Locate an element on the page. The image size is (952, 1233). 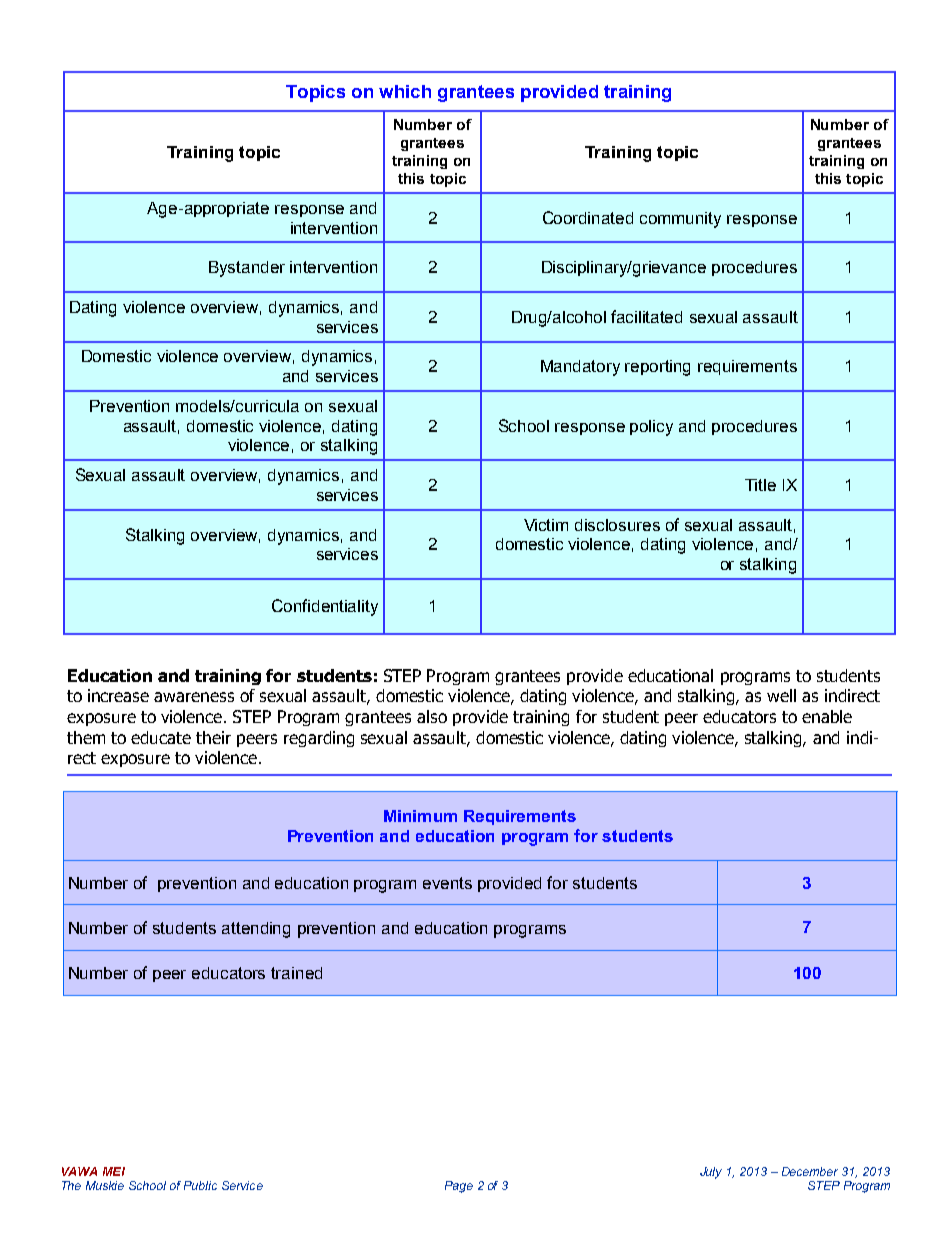
Bystander is located at coordinates (247, 269).
